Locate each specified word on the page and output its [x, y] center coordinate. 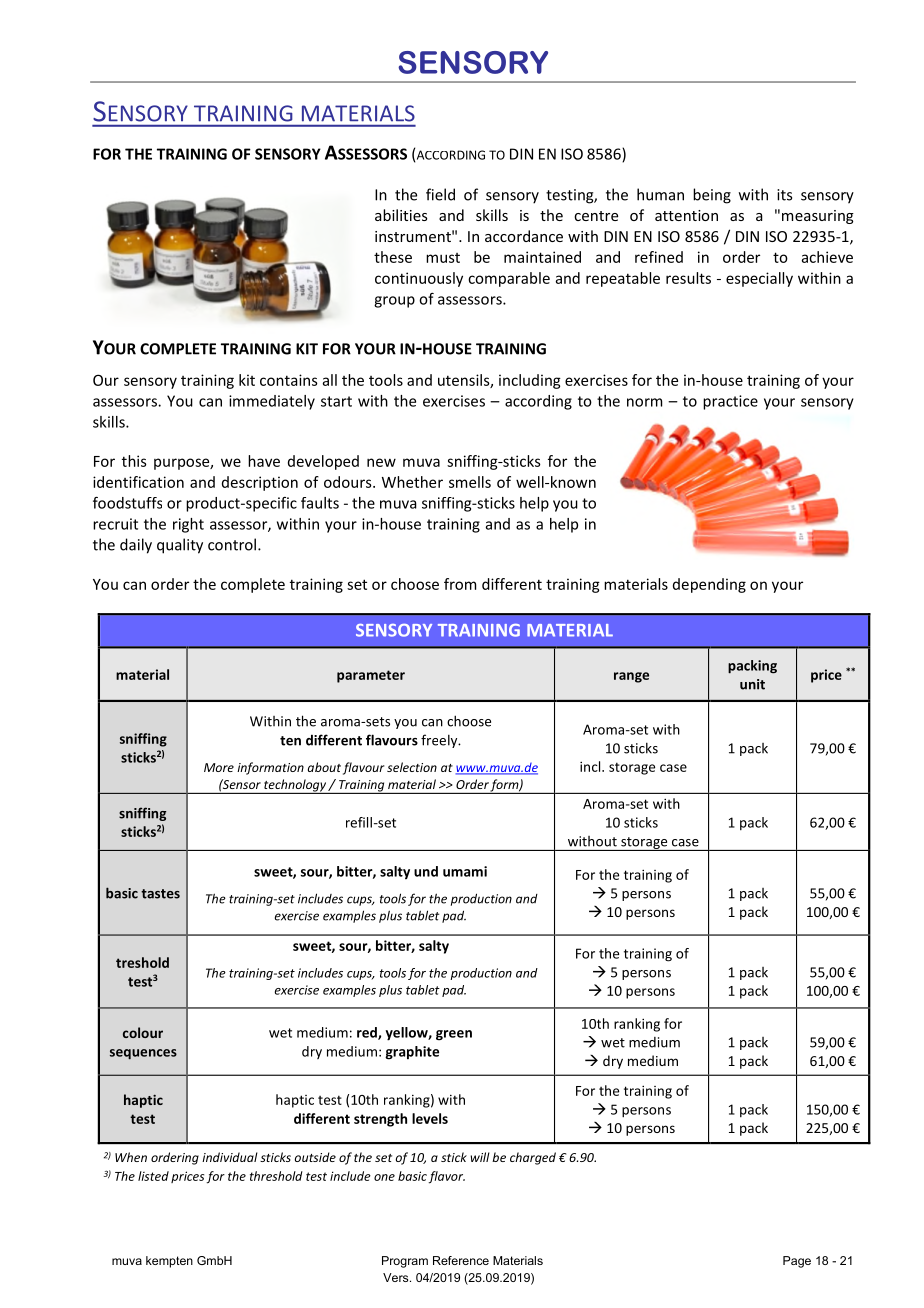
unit [752, 684]
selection [412, 767]
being [712, 196]
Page [797, 1262]
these [393, 257]
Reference [461, 1260]
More [219, 767]
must [443, 258]
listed [153, 1176]
